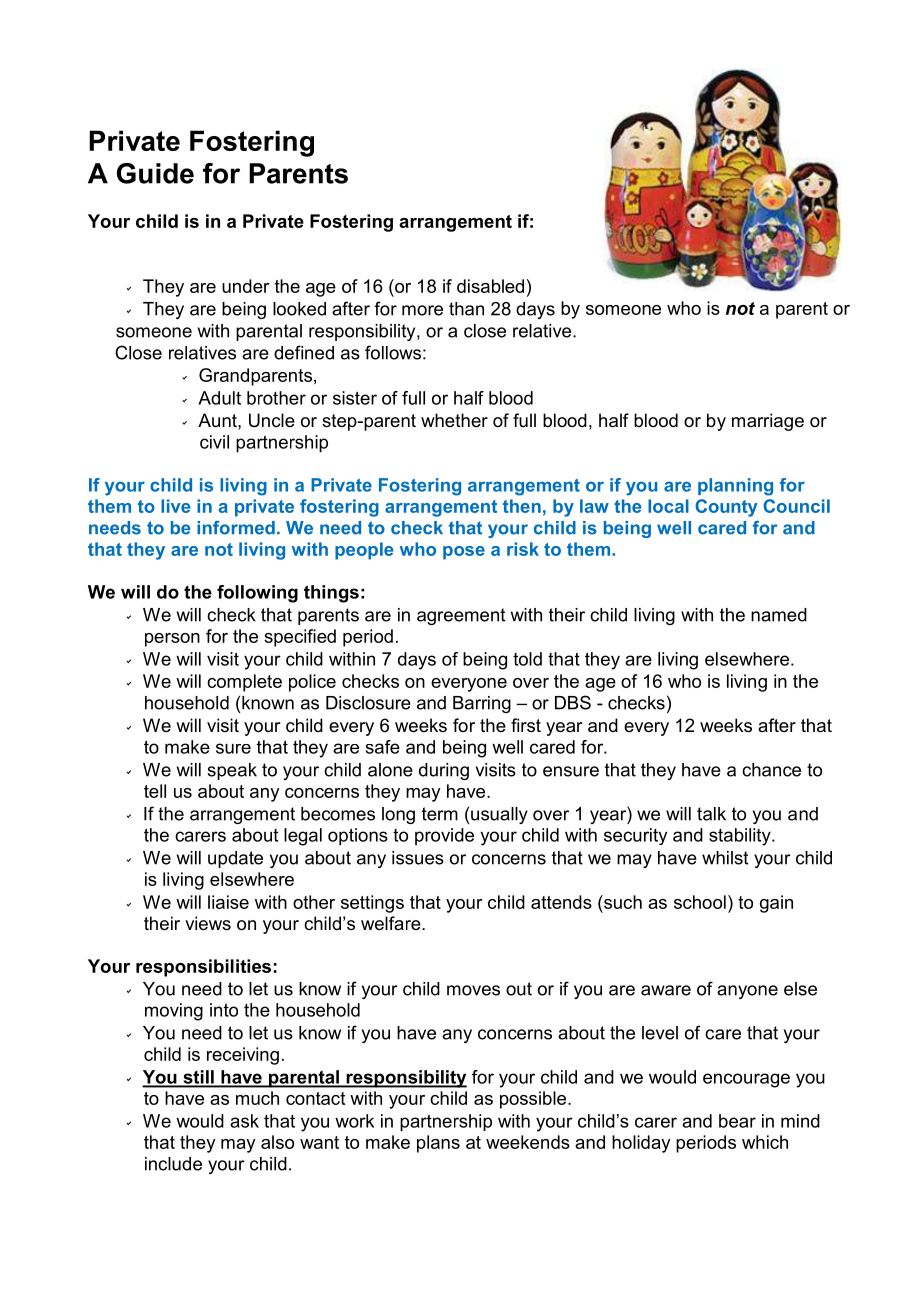 The image size is (924, 1307). What do you see at coordinates (711, 814) in the screenshot?
I see `talk` at bounding box center [711, 814].
